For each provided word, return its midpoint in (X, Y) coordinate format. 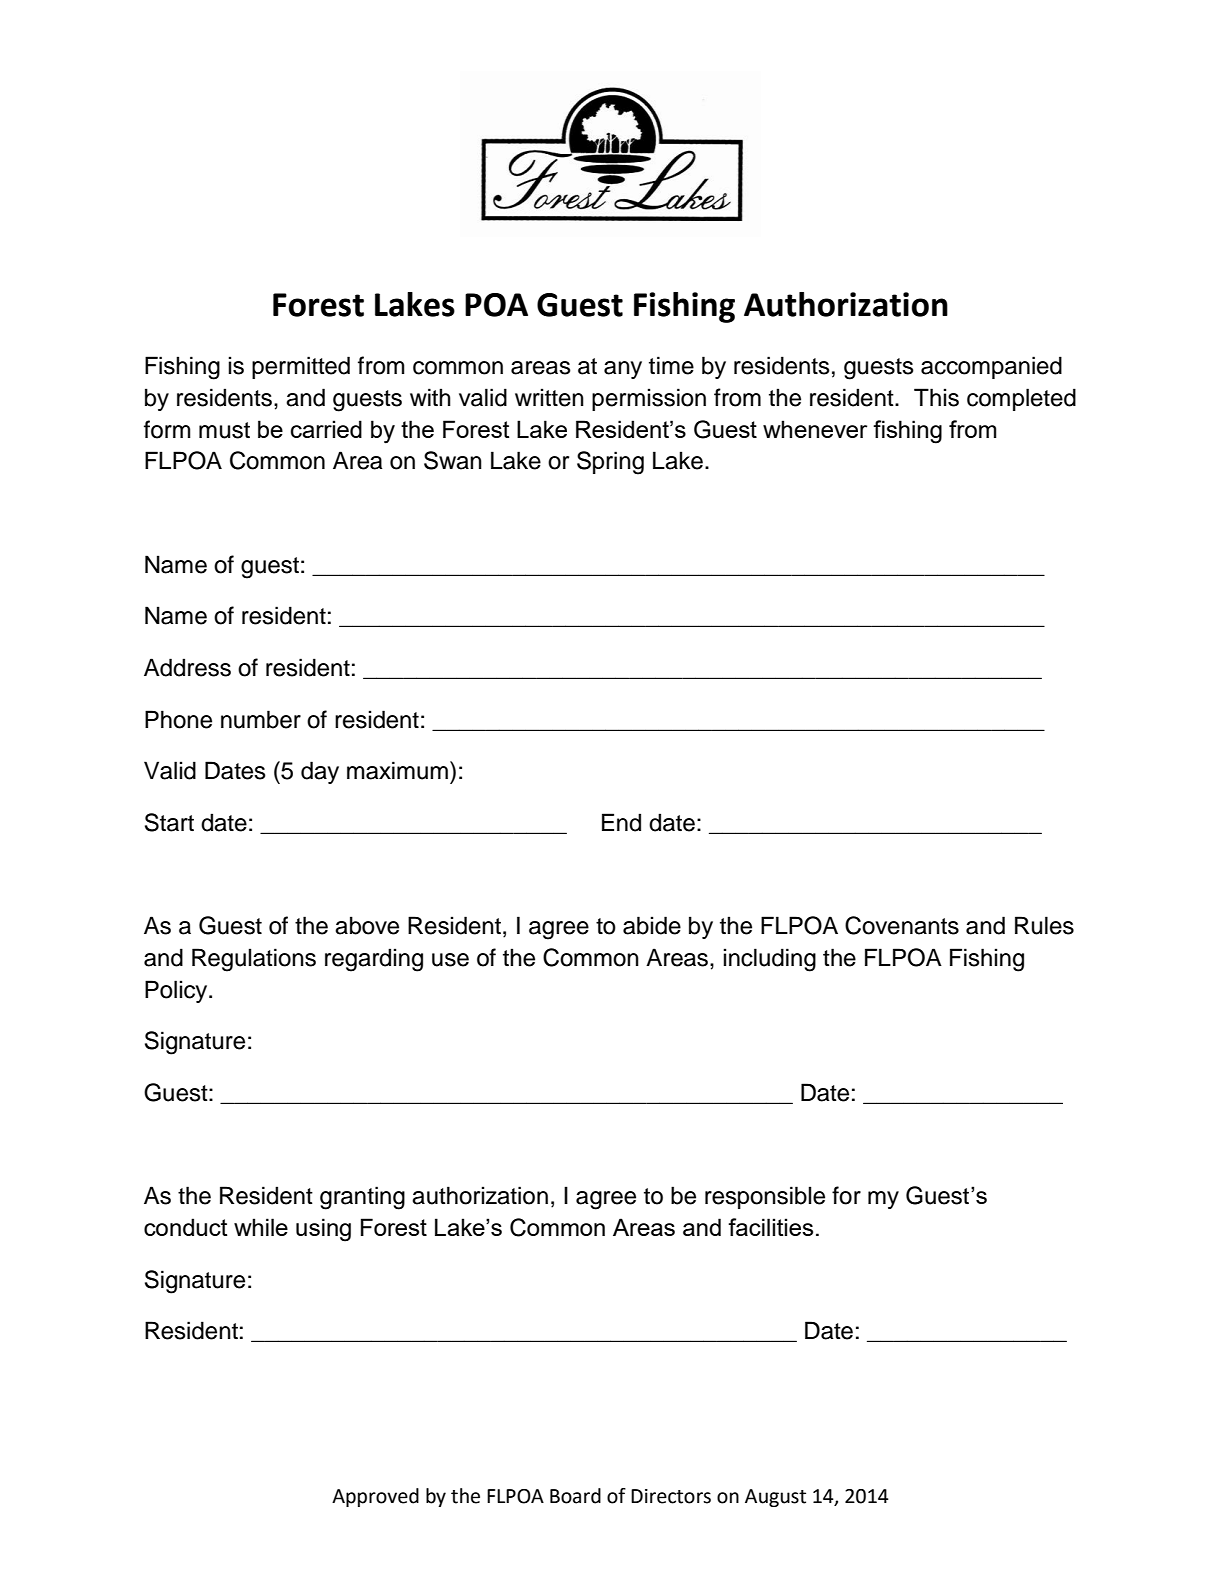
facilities (770, 1227)
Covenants (902, 925)
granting (362, 1198)
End (621, 822)
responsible (765, 1197)
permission (649, 399)
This (936, 397)
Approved (375, 1497)
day (320, 772)
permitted (301, 367)
